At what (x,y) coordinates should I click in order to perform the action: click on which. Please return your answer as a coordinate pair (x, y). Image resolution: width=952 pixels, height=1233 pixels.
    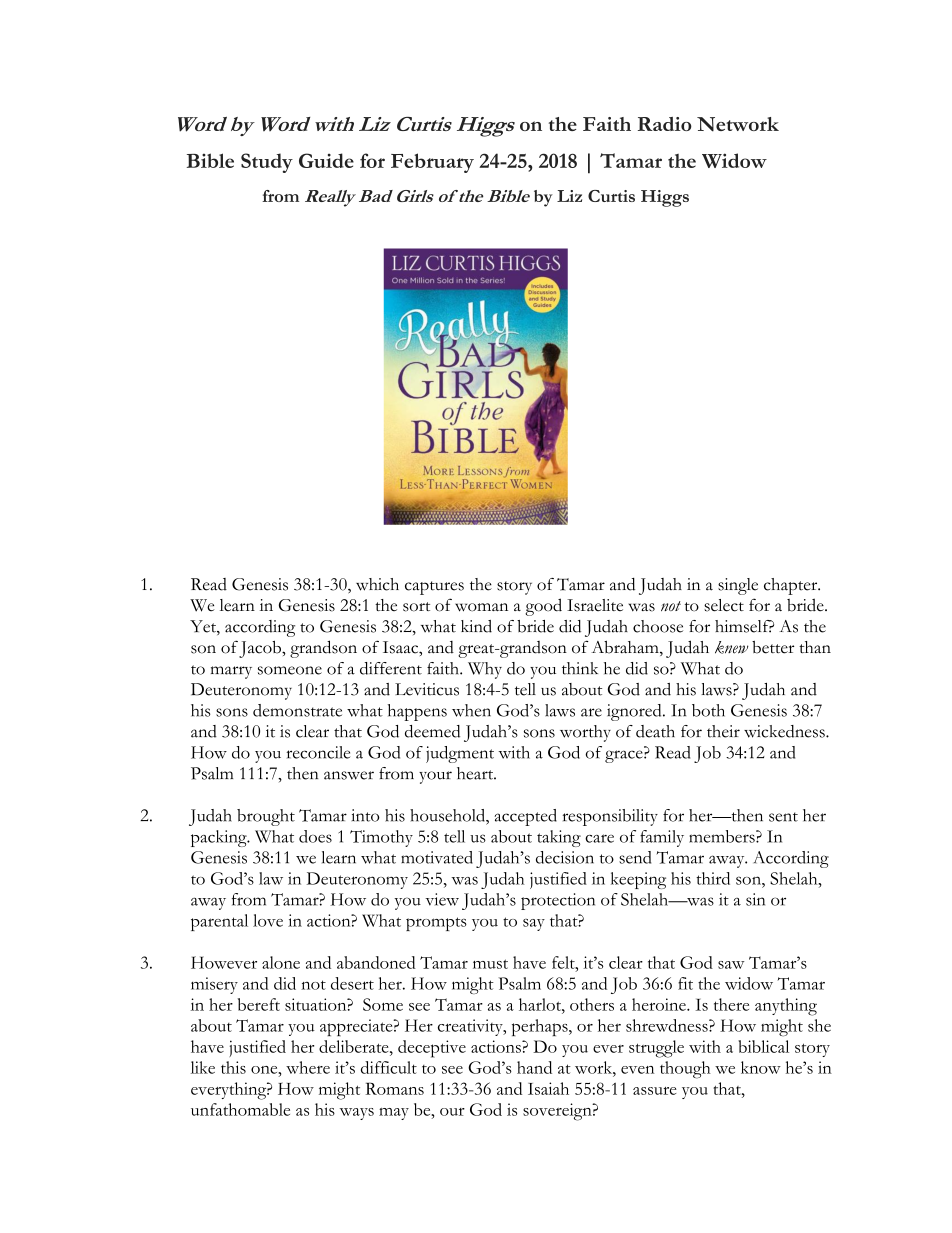
    Looking at the image, I should click on (377, 584).
